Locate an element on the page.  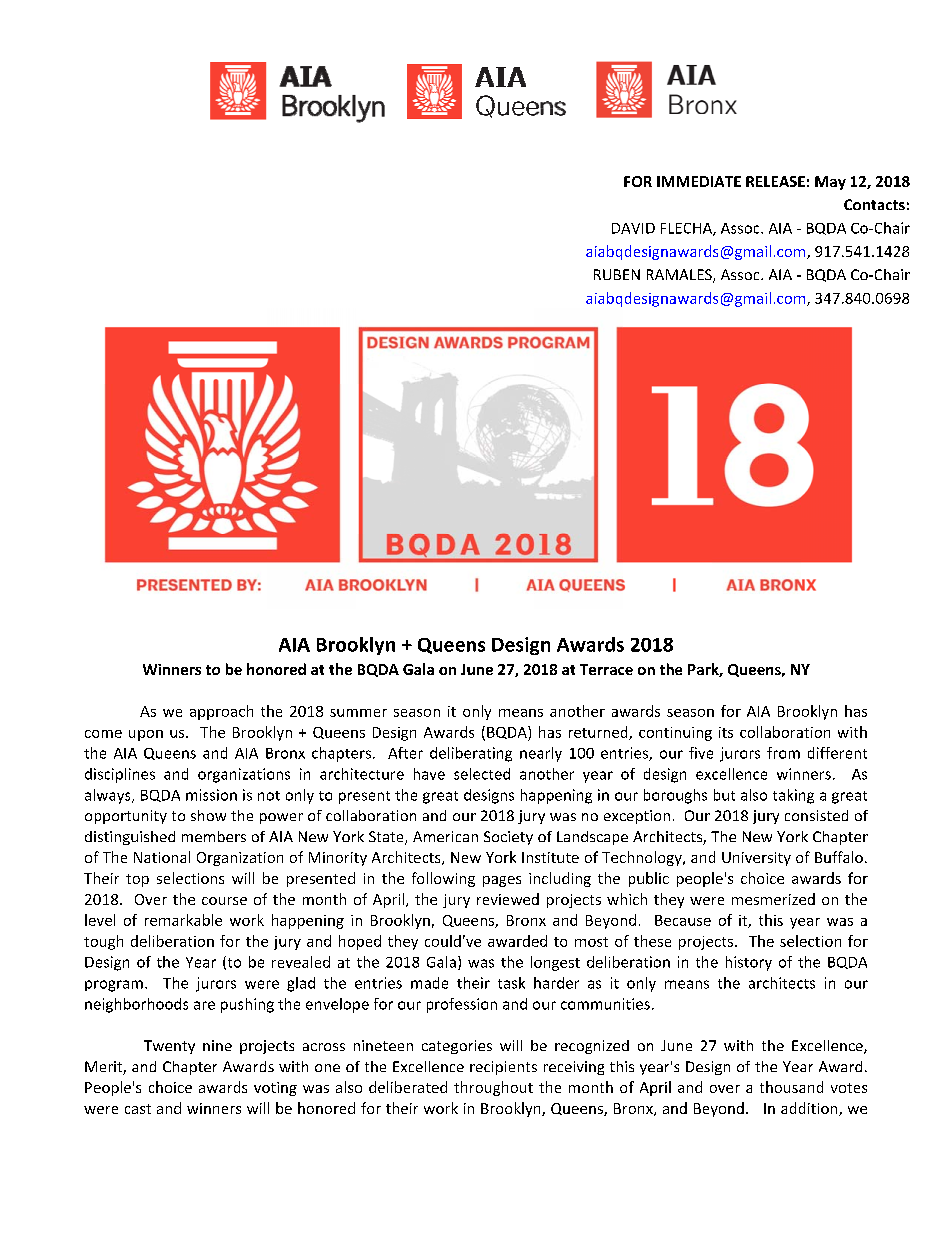
May is located at coordinates (830, 183).
